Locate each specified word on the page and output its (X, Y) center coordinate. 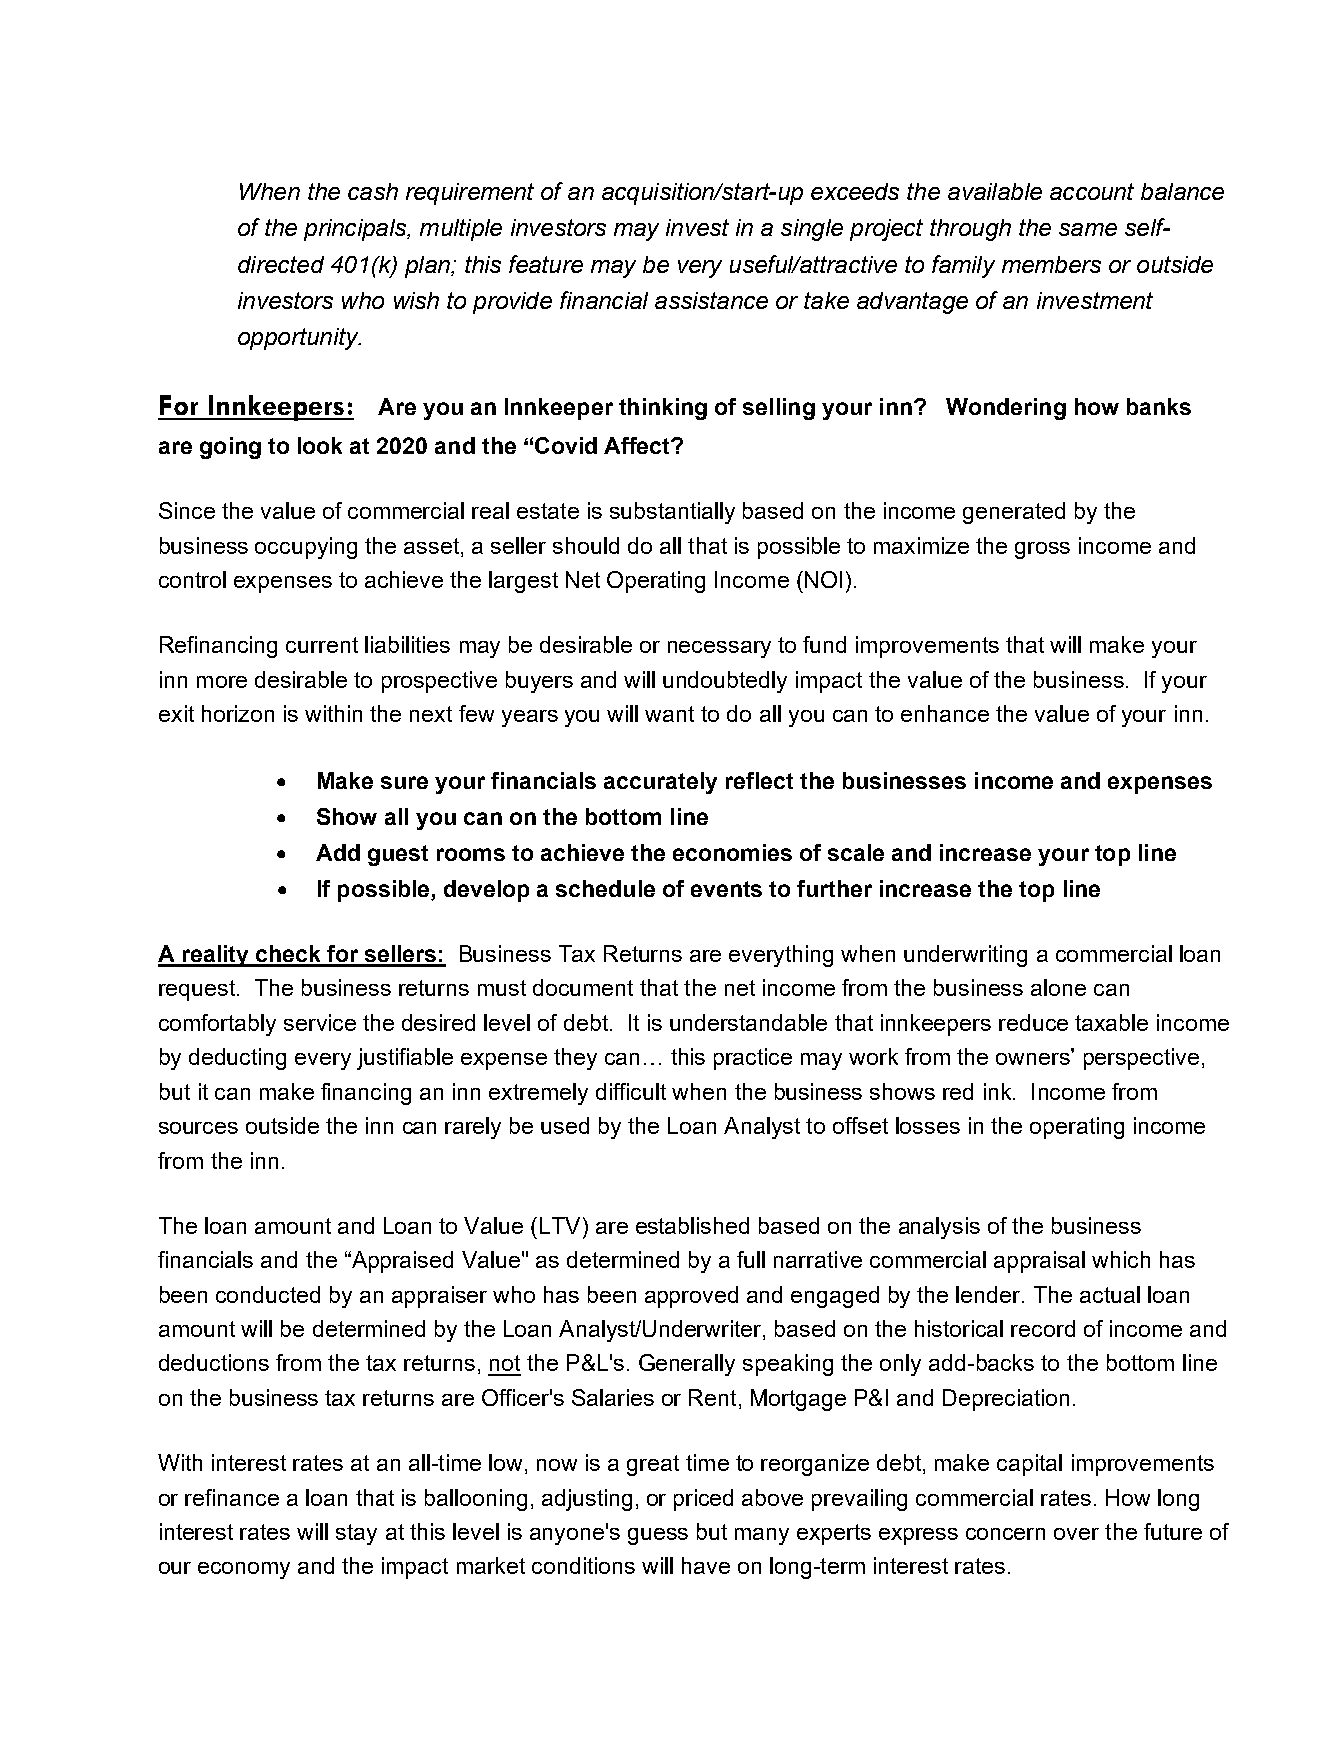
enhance (945, 713)
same (1088, 229)
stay (356, 1534)
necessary (719, 649)
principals (356, 230)
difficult (631, 1091)
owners (1034, 1057)
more (222, 682)
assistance (711, 300)
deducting (237, 1059)
